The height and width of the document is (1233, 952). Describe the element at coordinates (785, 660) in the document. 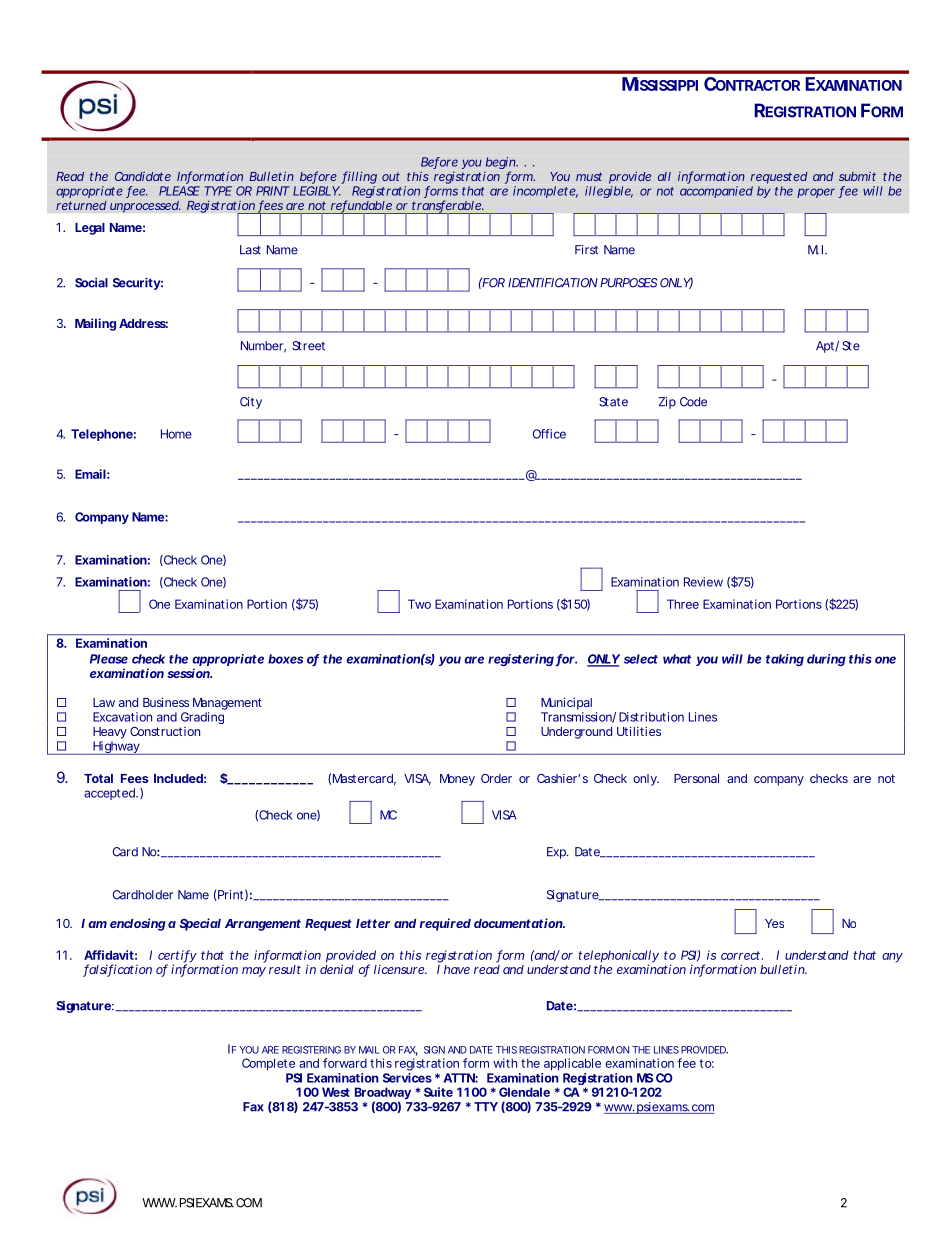

I see `taking` at that location.
